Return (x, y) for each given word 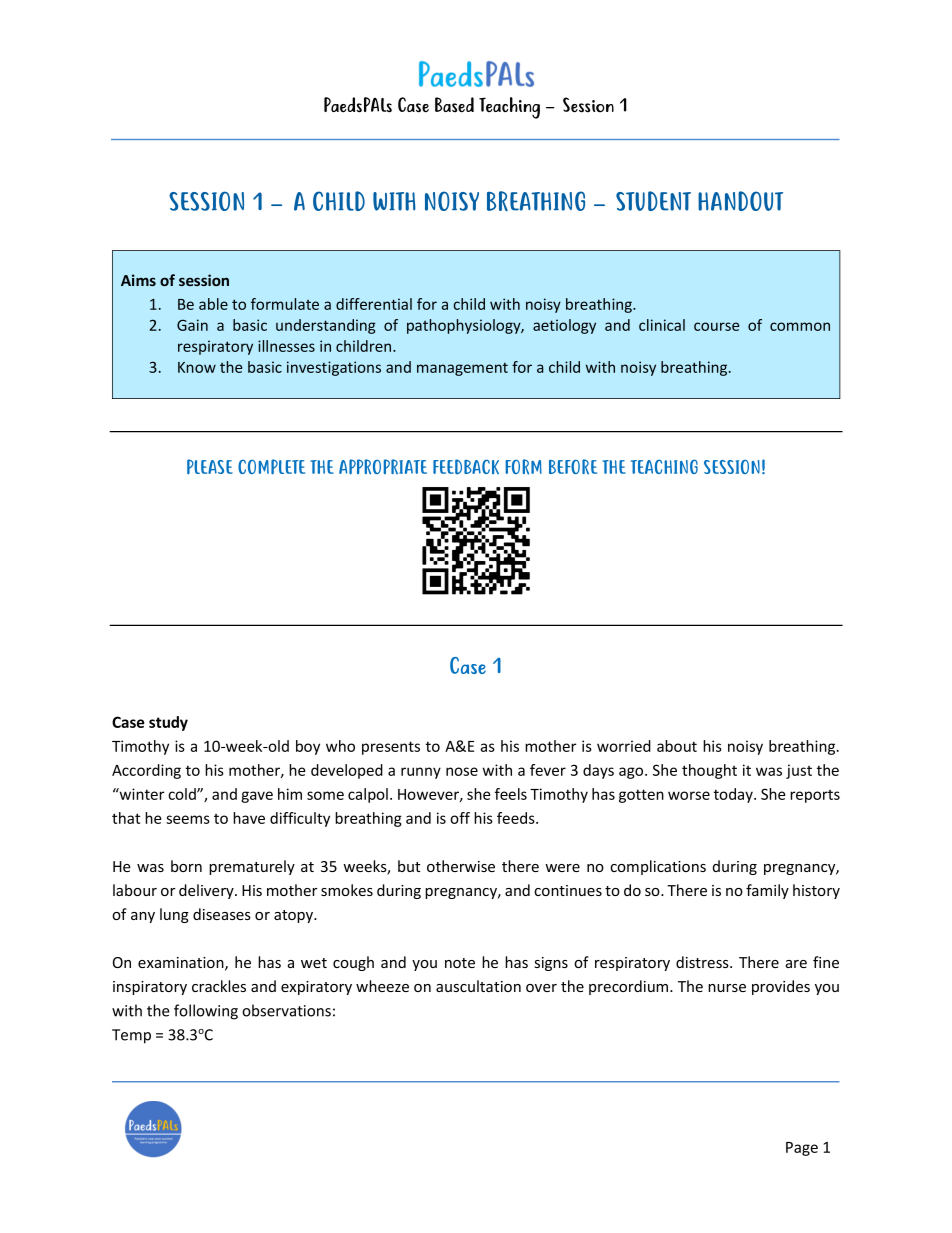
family (767, 891)
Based (454, 105)
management (462, 369)
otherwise (461, 866)
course (716, 326)
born (186, 866)
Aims (138, 280)
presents (391, 748)
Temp (131, 1036)
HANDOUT (740, 201)
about (677, 746)
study (168, 723)
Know (197, 367)
